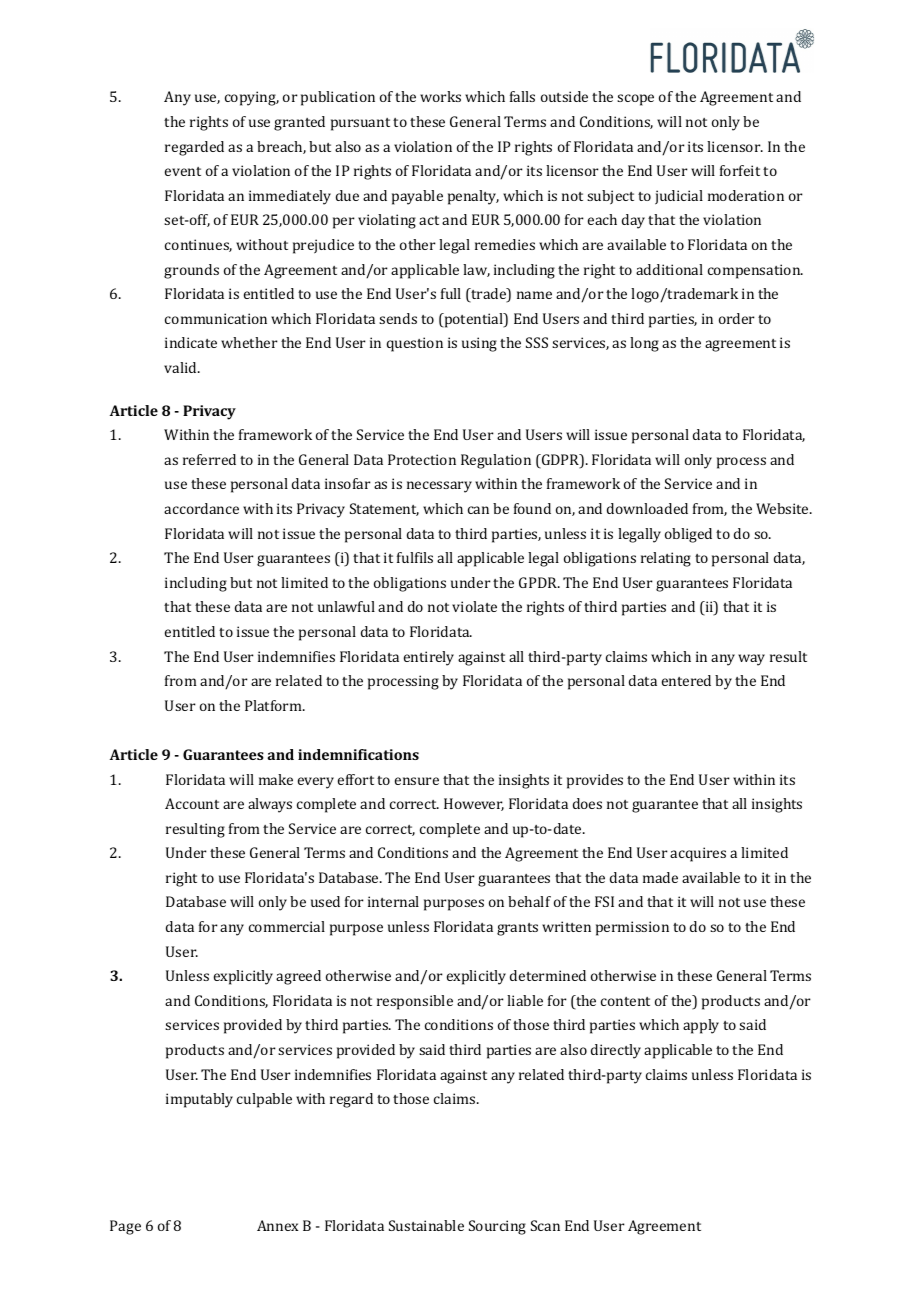 The height and width of the page is (1308, 924). I want to click on event, so click(183, 171).
